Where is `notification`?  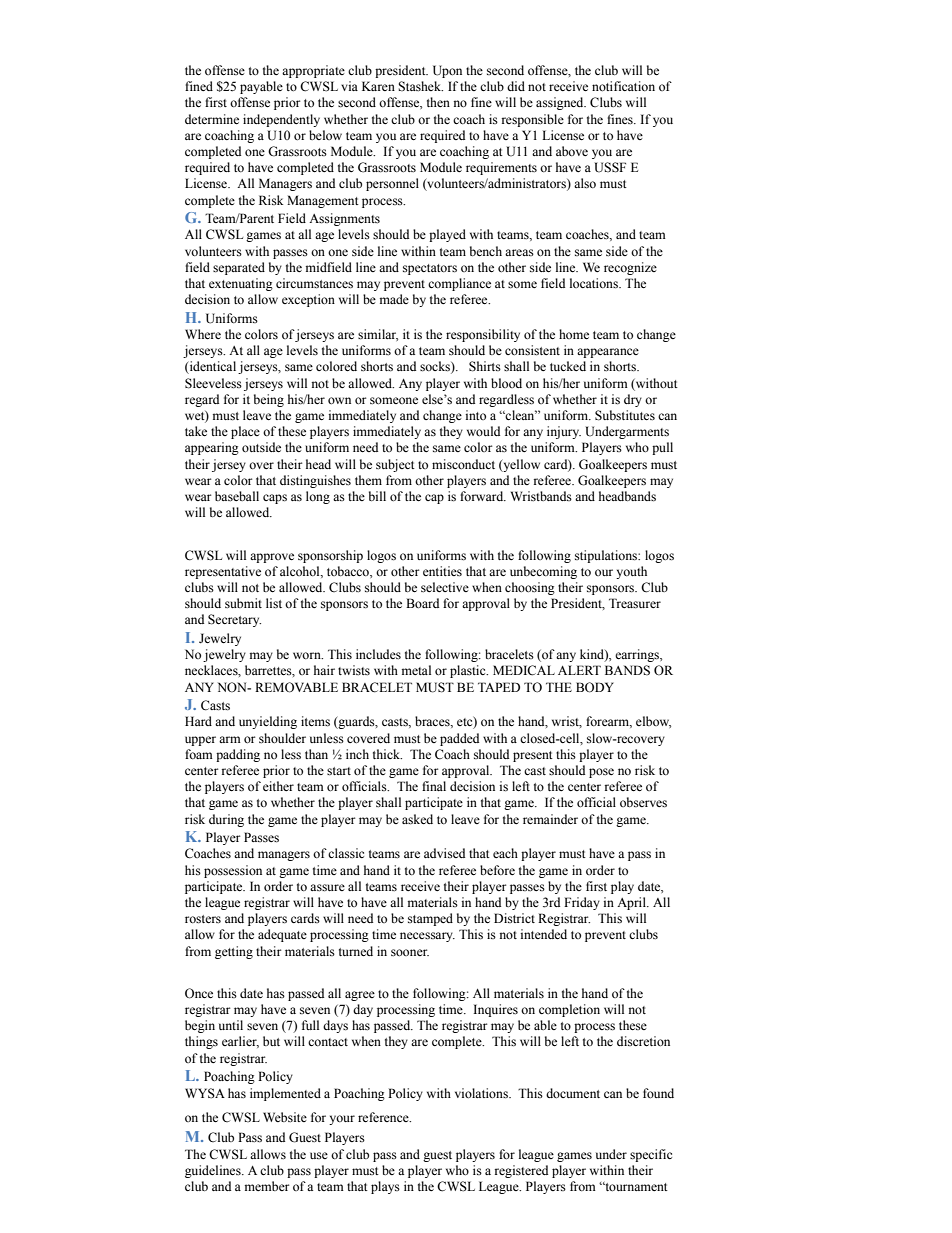
notification is located at coordinates (623, 86).
